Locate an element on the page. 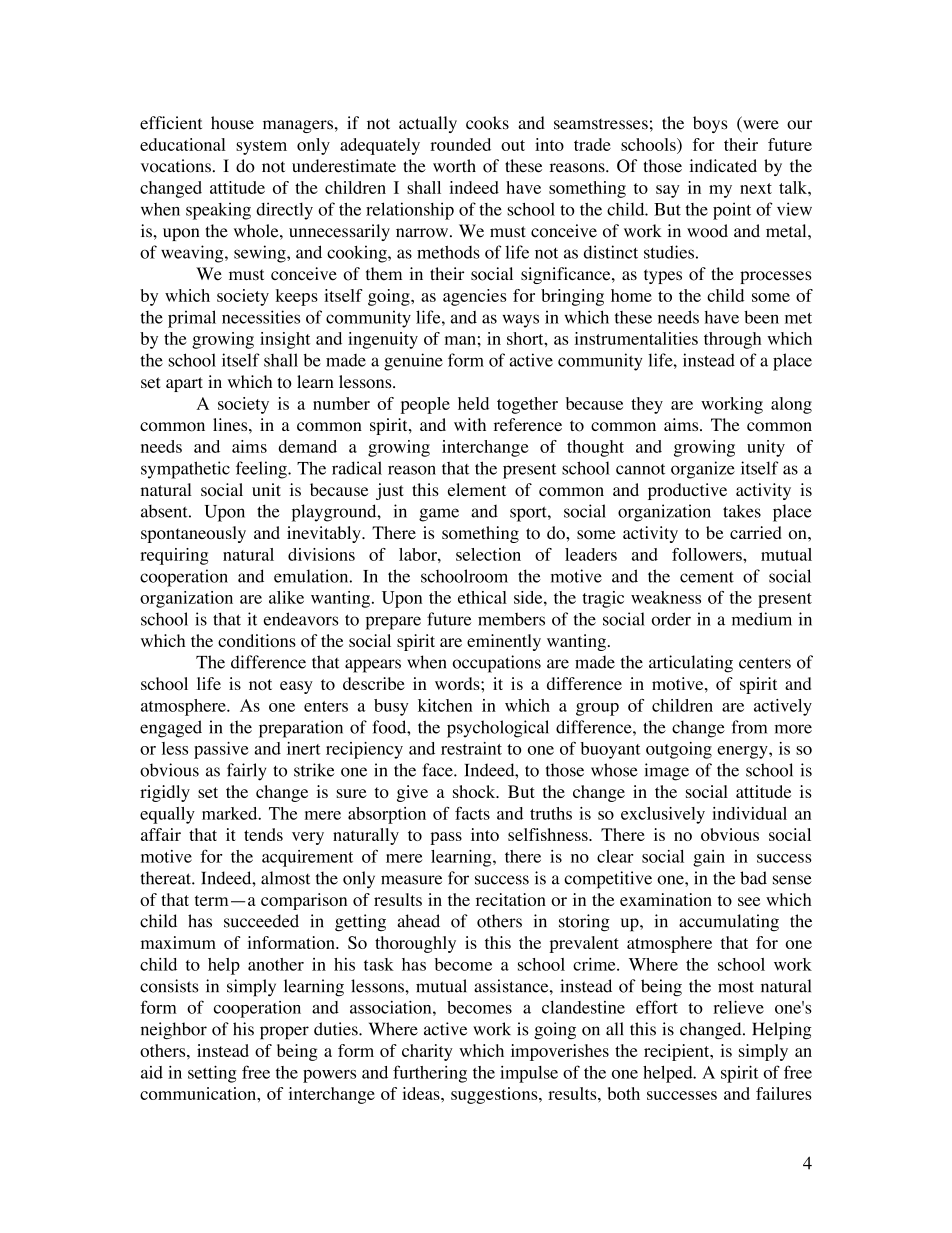 The height and width of the document is (1233, 952). system is located at coordinates (261, 147).
